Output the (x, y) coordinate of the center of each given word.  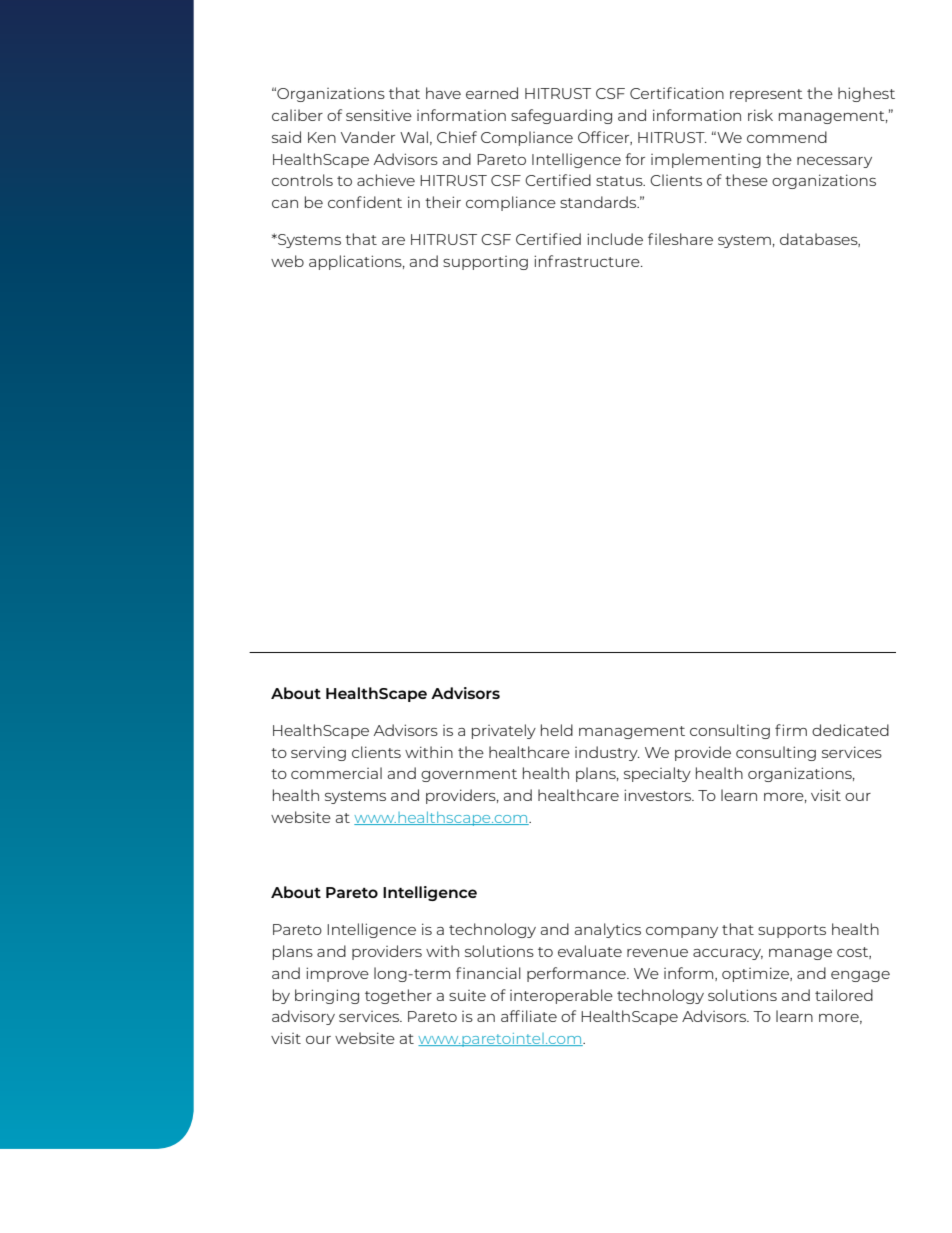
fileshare (680, 239)
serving (318, 754)
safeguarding (561, 116)
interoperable (561, 996)
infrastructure (588, 261)
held (557, 730)
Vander (368, 137)
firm (791, 730)
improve (337, 974)
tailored (844, 995)
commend (787, 137)
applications (356, 262)
